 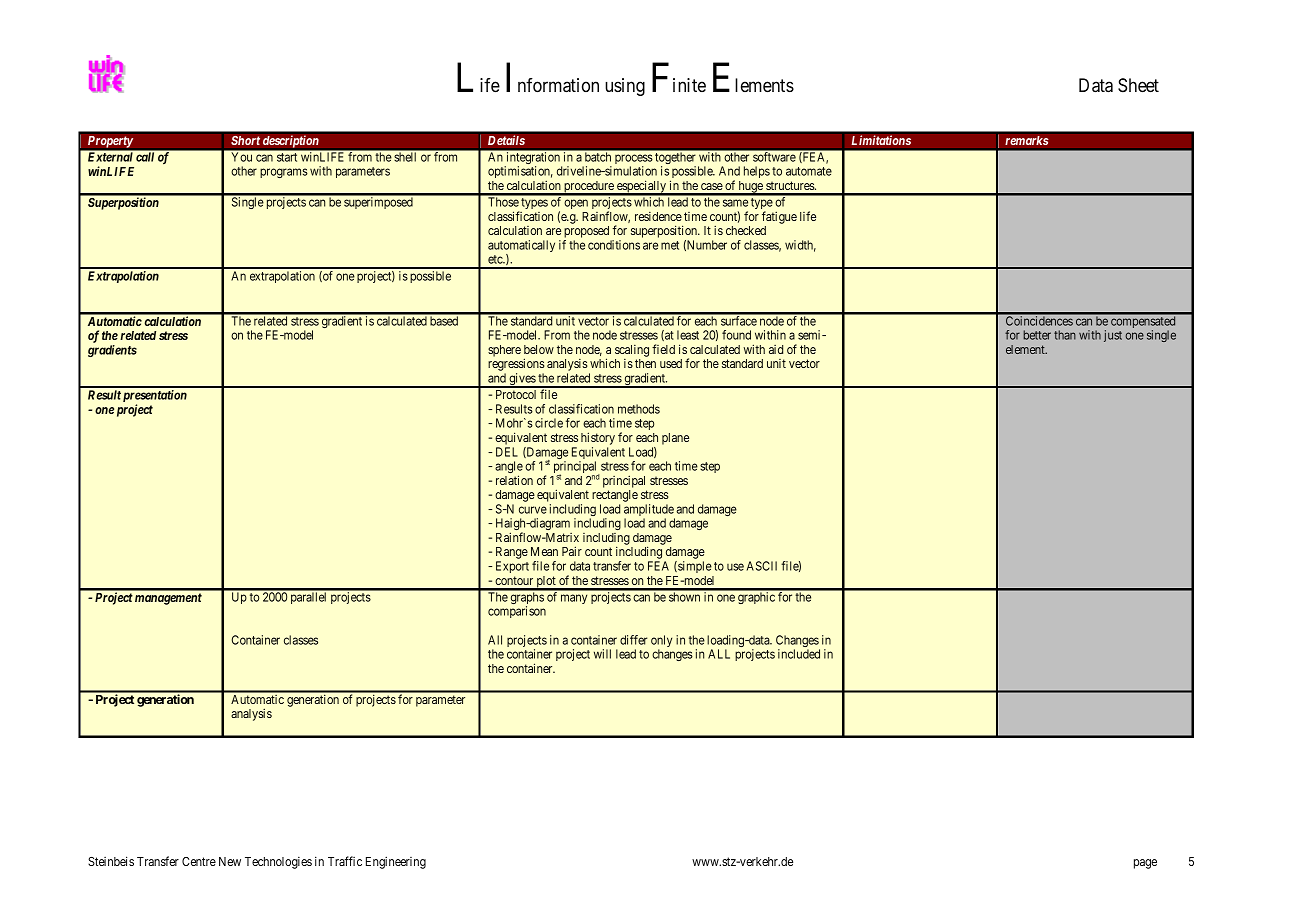 What do you see at coordinates (278, 863) in the screenshot?
I see `Technologies` at bounding box center [278, 863].
